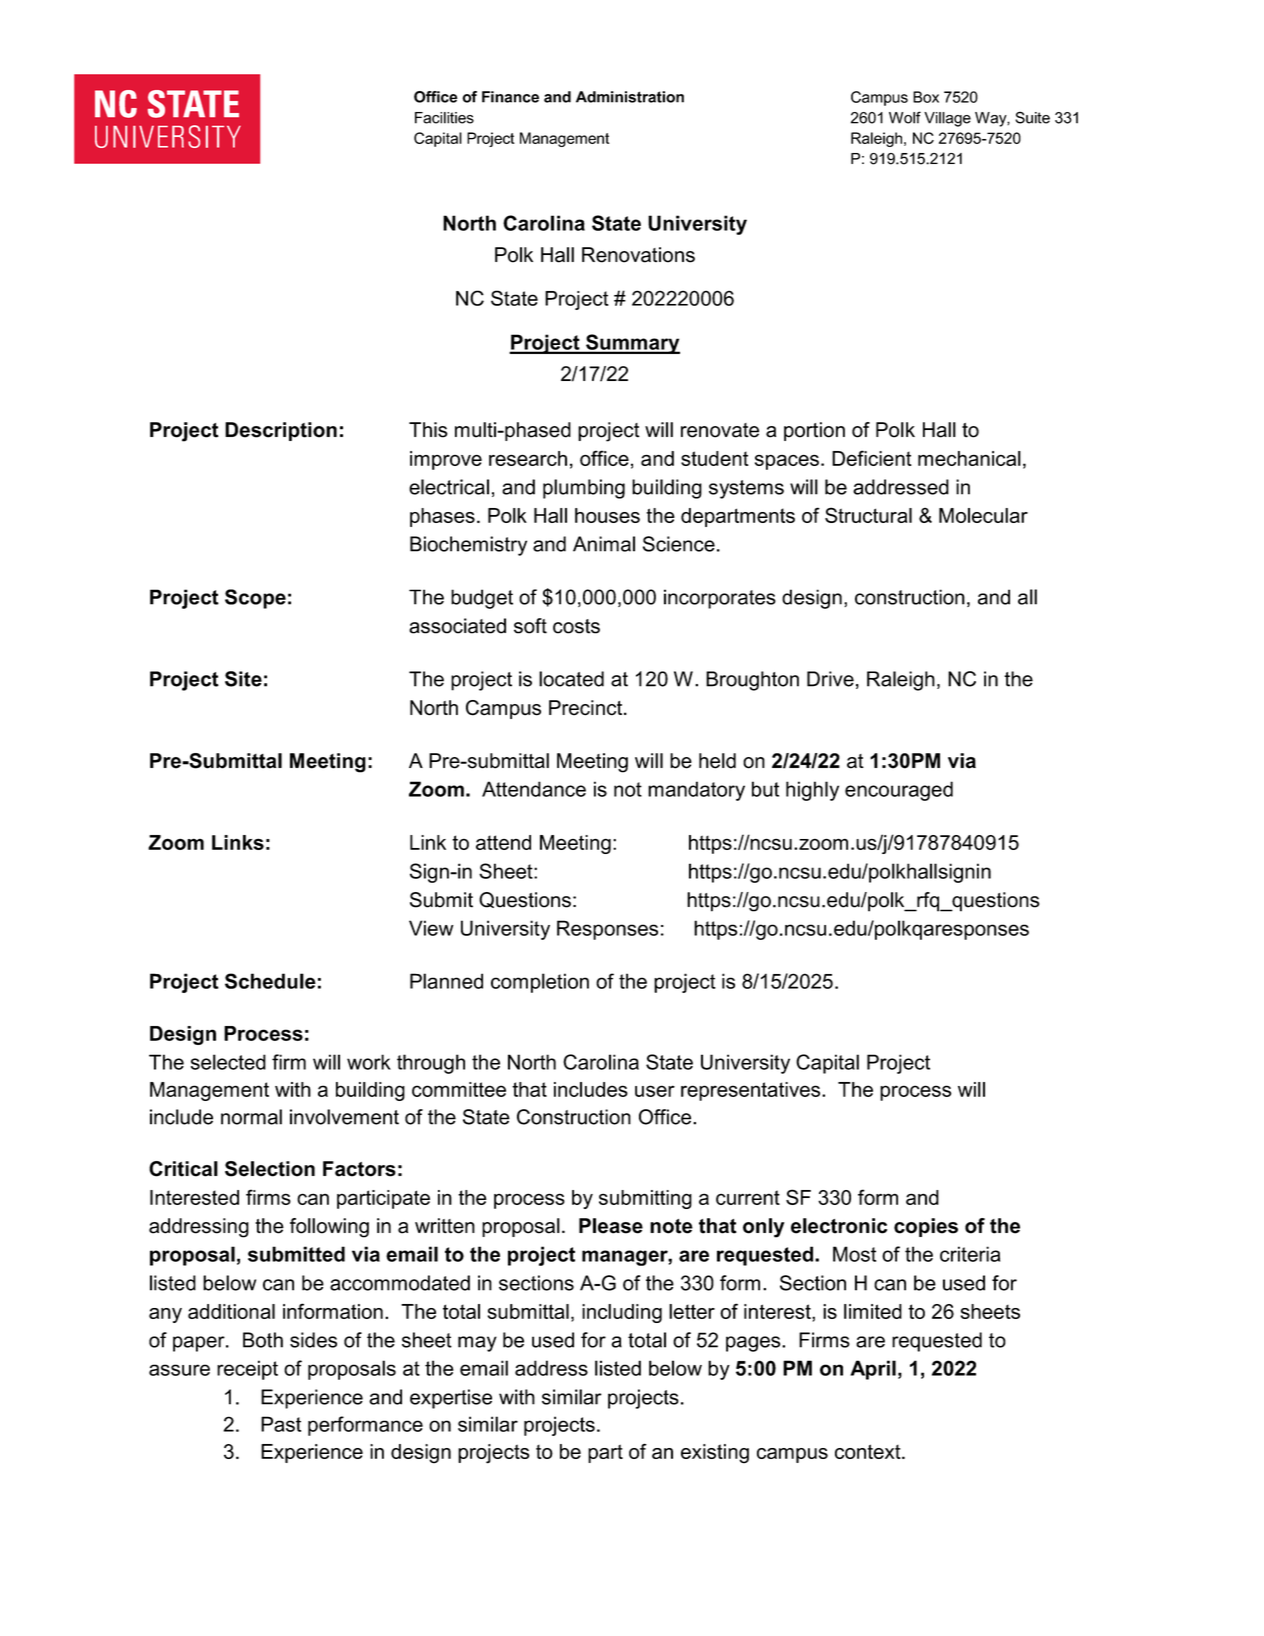 The height and width of the image is (1636, 1264). I want to click on Administration, so click(630, 97).
